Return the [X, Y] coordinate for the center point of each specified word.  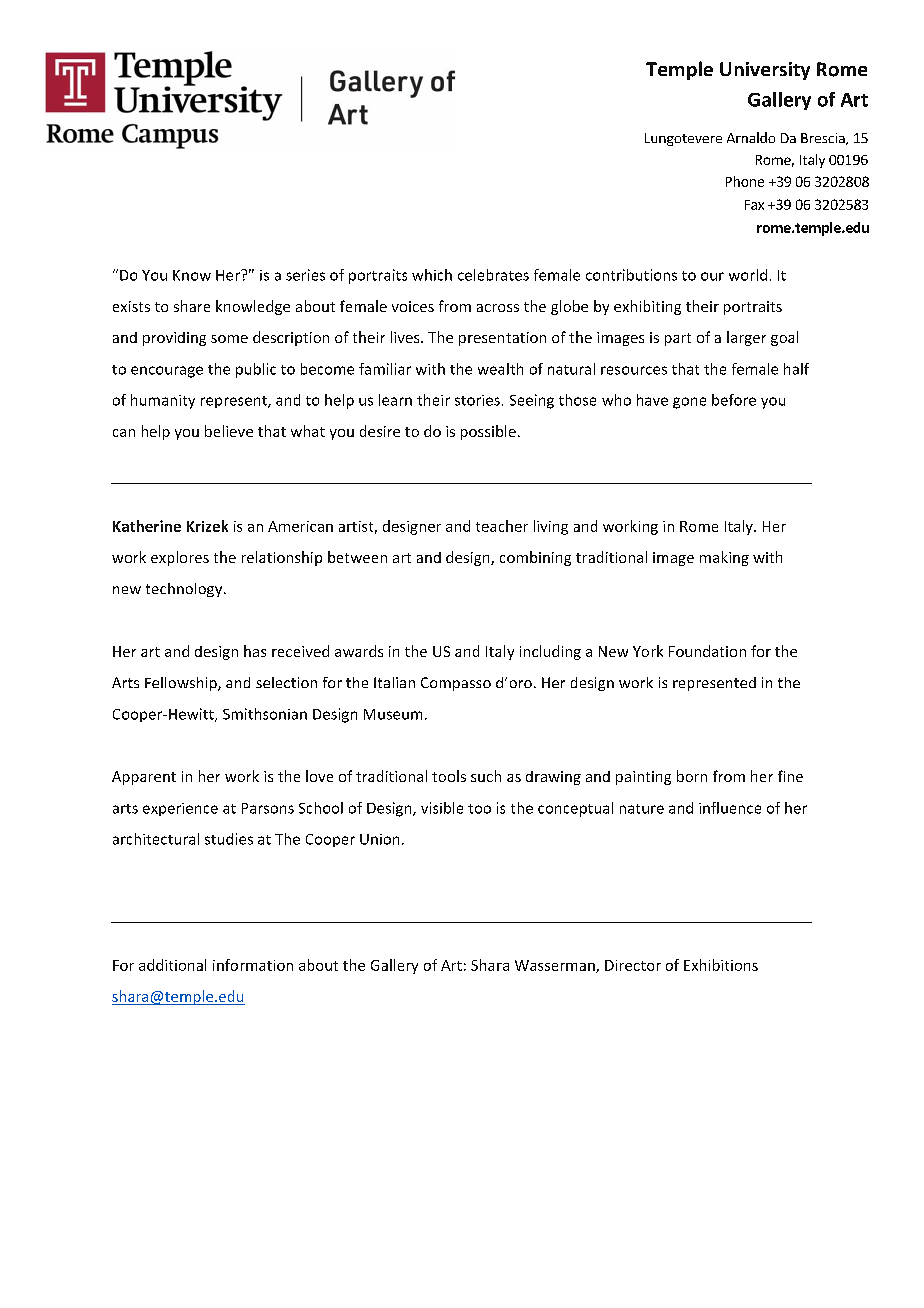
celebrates [493, 275]
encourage [167, 372]
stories [477, 400]
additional [172, 965]
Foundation [707, 651]
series [305, 275]
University [765, 71]
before [734, 400]
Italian [394, 682]
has [255, 651]
